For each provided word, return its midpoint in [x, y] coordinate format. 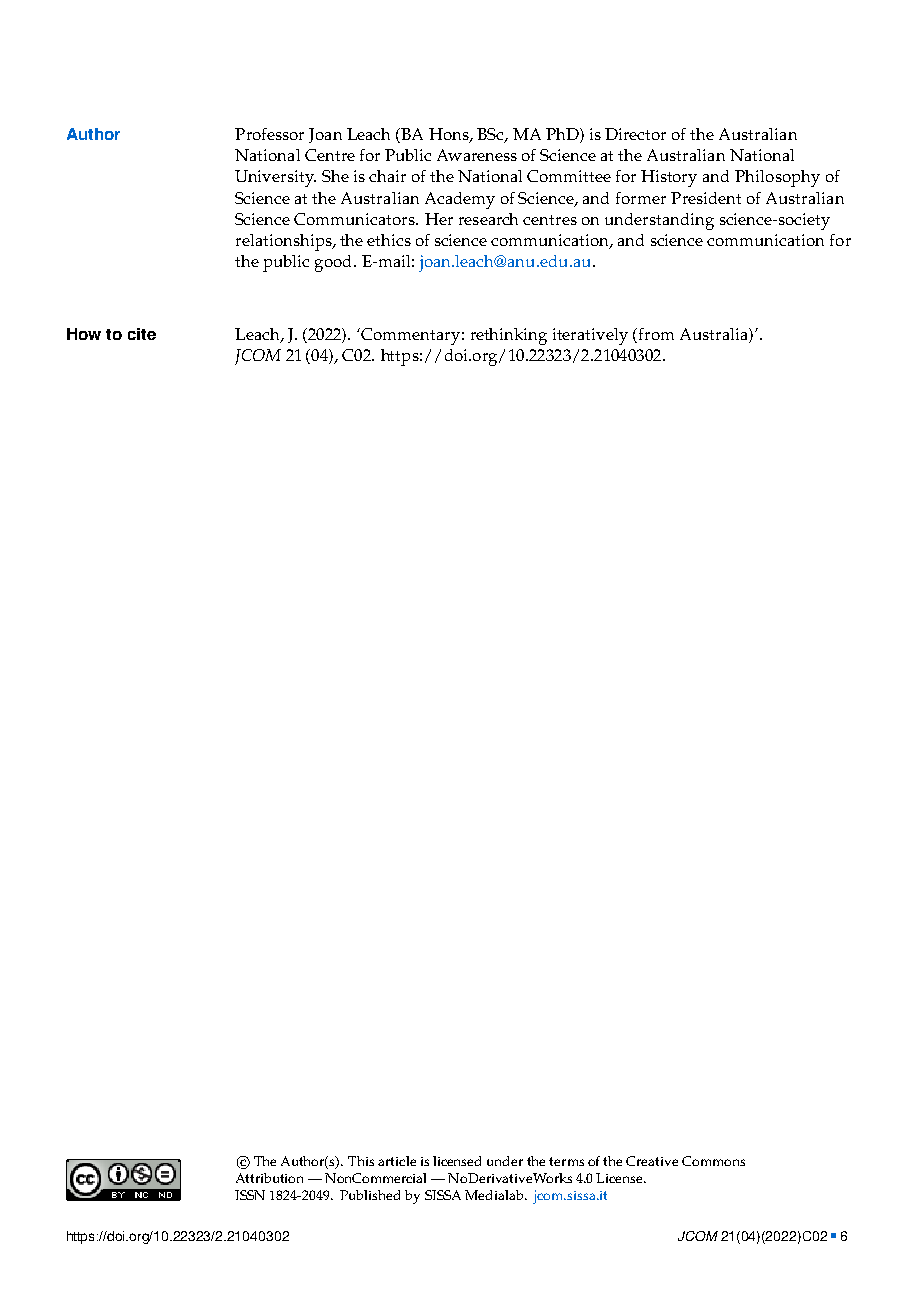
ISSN [250, 1195]
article [397, 1161]
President [706, 198]
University [275, 178]
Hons [450, 135]
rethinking [509, 336]
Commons [713, 1161]
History [669, 178]
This [361, 1161]
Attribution [269, 1178]
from [656, 334]
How [84, 334]
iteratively [590, 336]
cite [142, 334]
